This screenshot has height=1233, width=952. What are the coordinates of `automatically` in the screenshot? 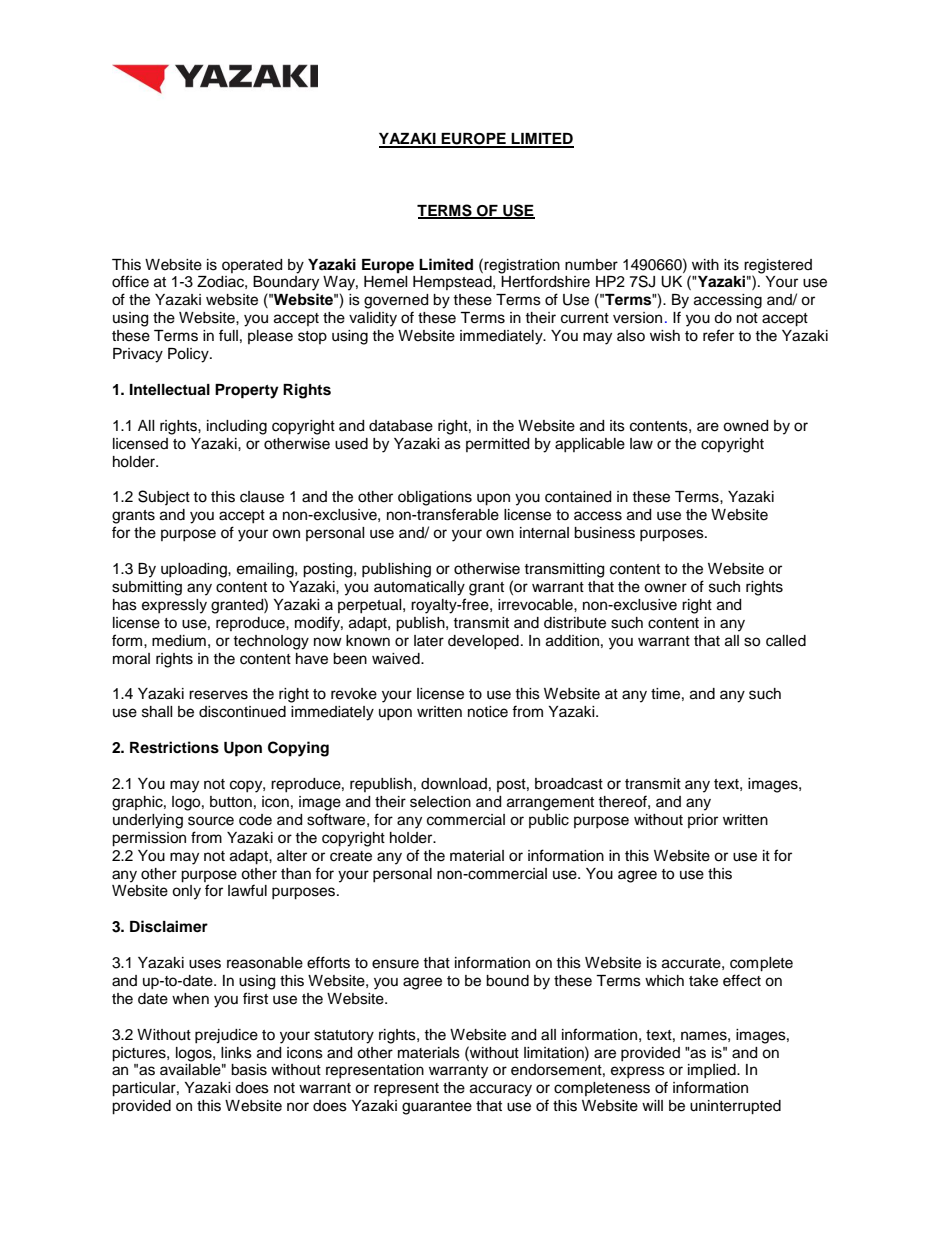 It's located at (419, 588).
